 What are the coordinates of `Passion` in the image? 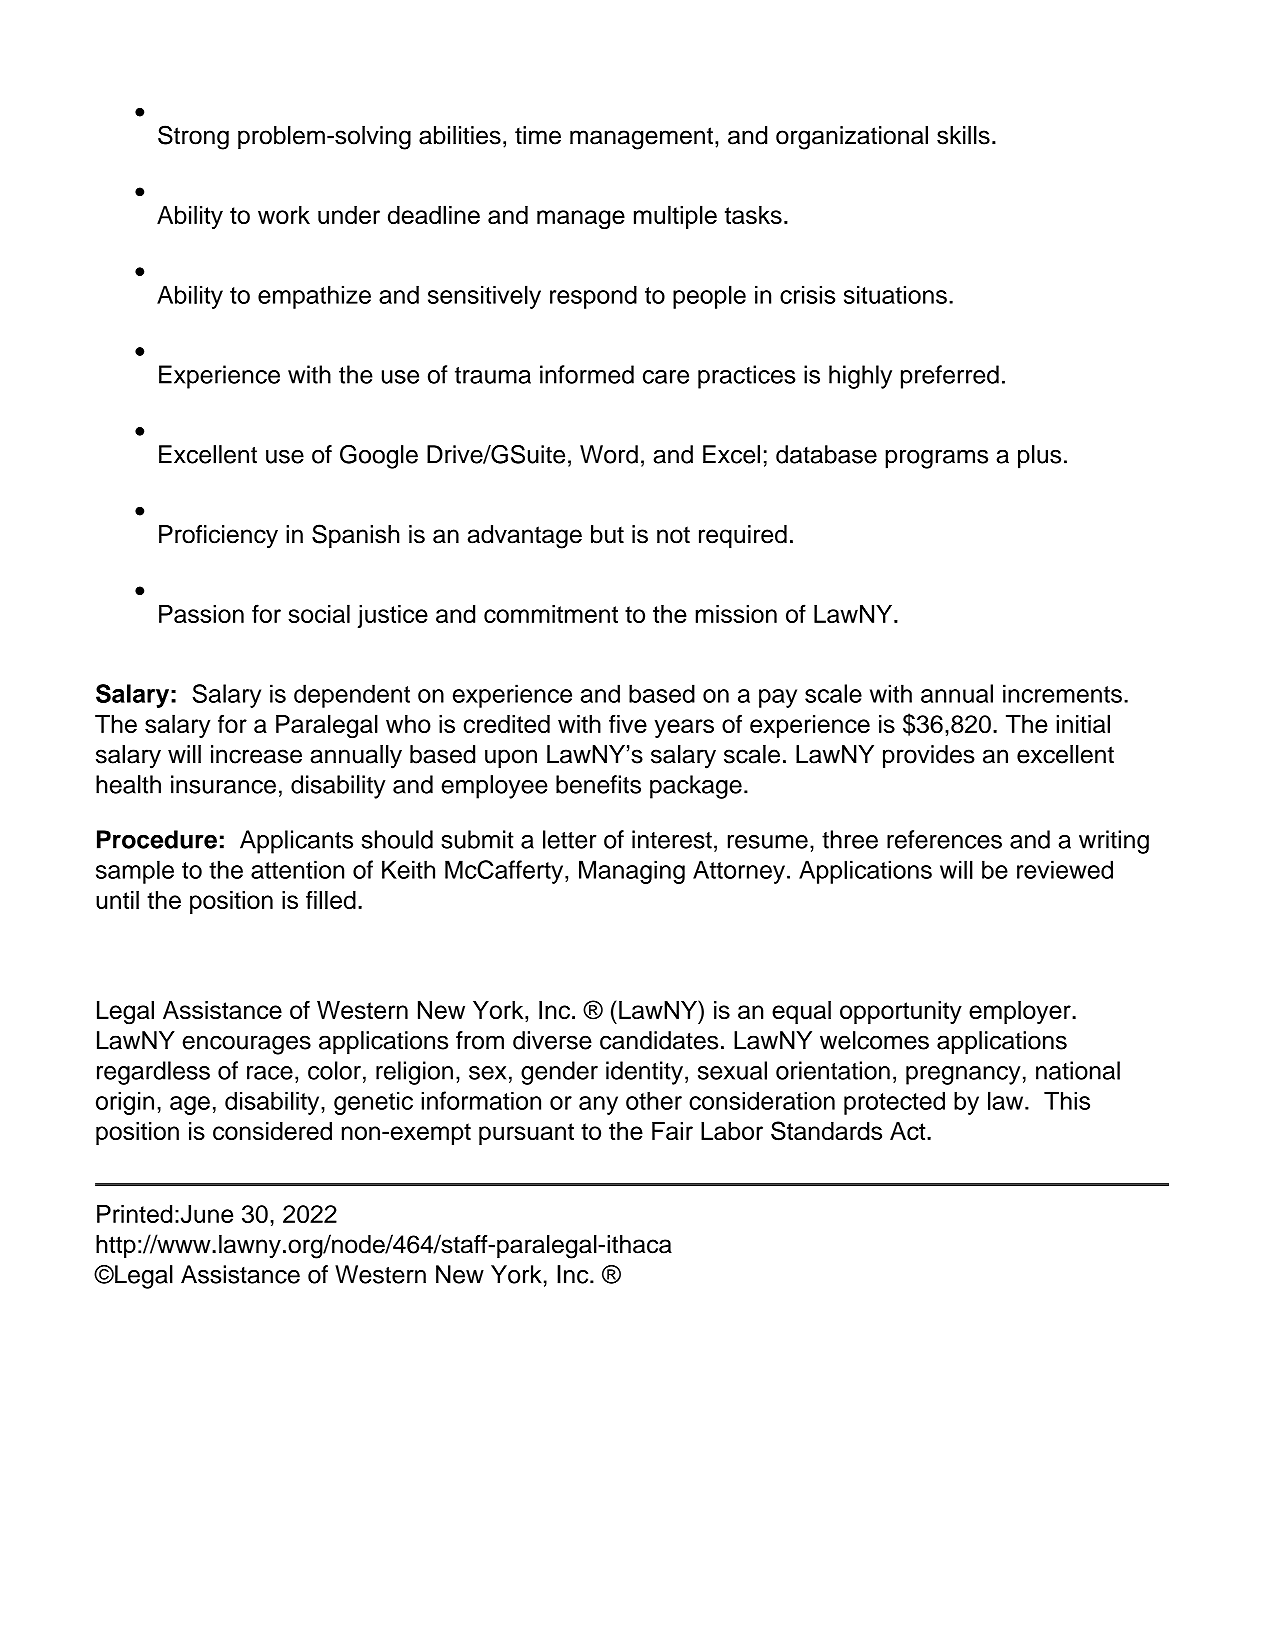 It's located at (201, 614).
